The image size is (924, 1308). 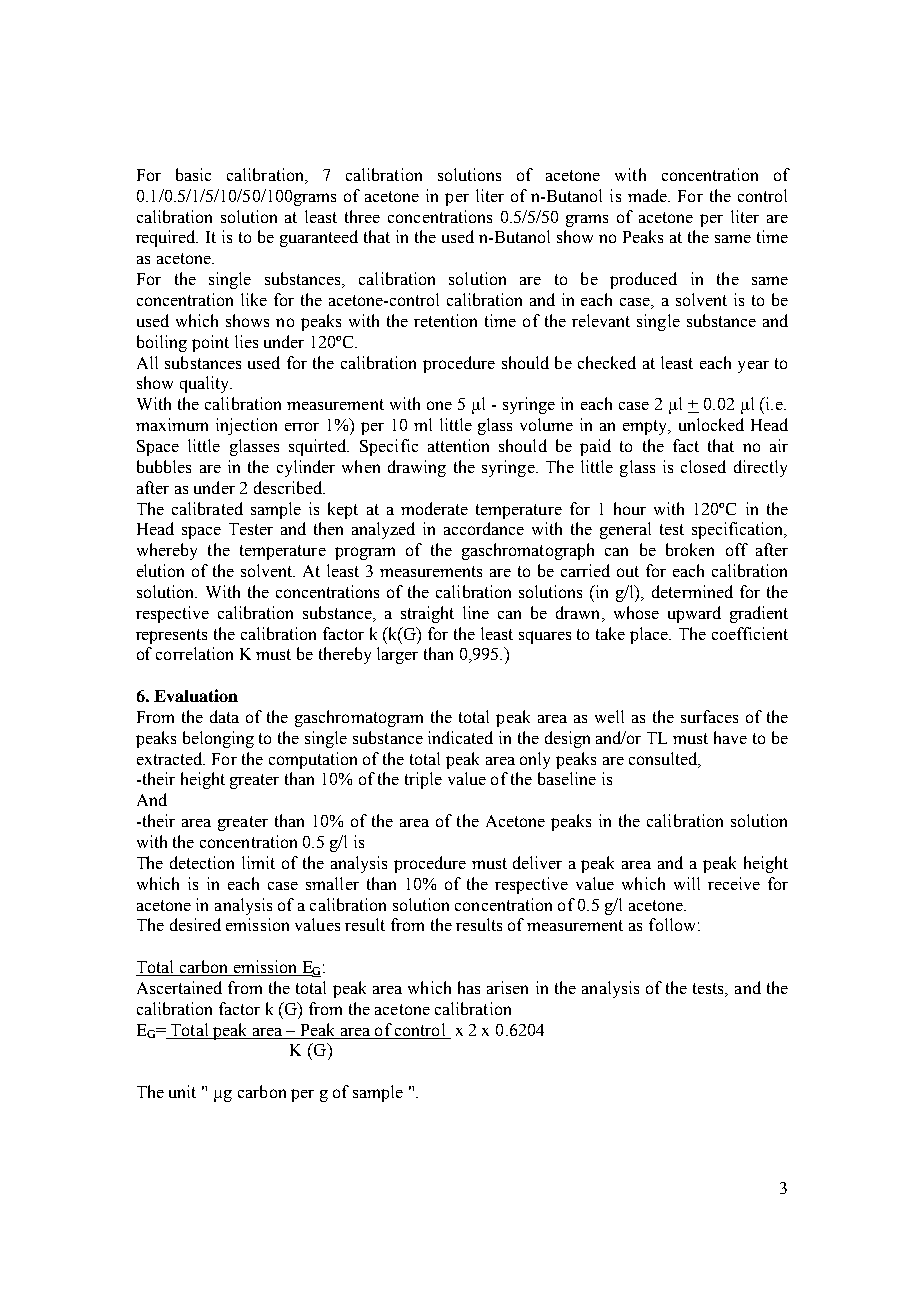 I want to click on three, so click(x=362, y=216).
